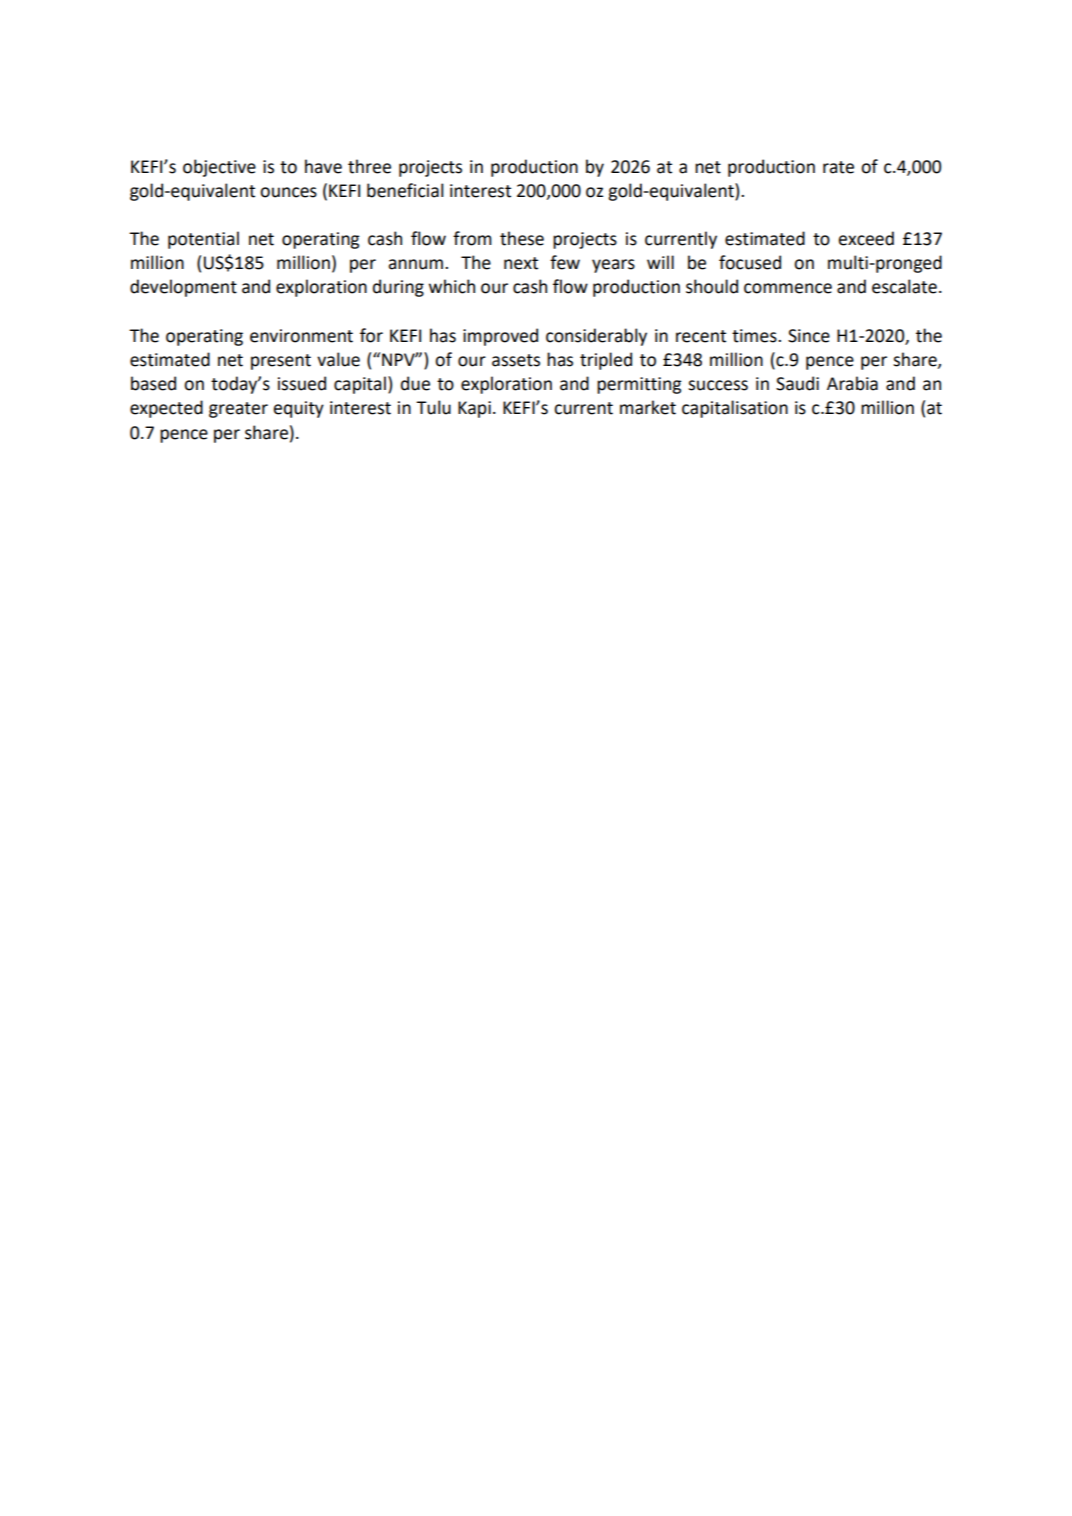 This page has width=1072, height=1516. Describe the element at coordinates (183, 288) in the page. I see `development` at that location.
